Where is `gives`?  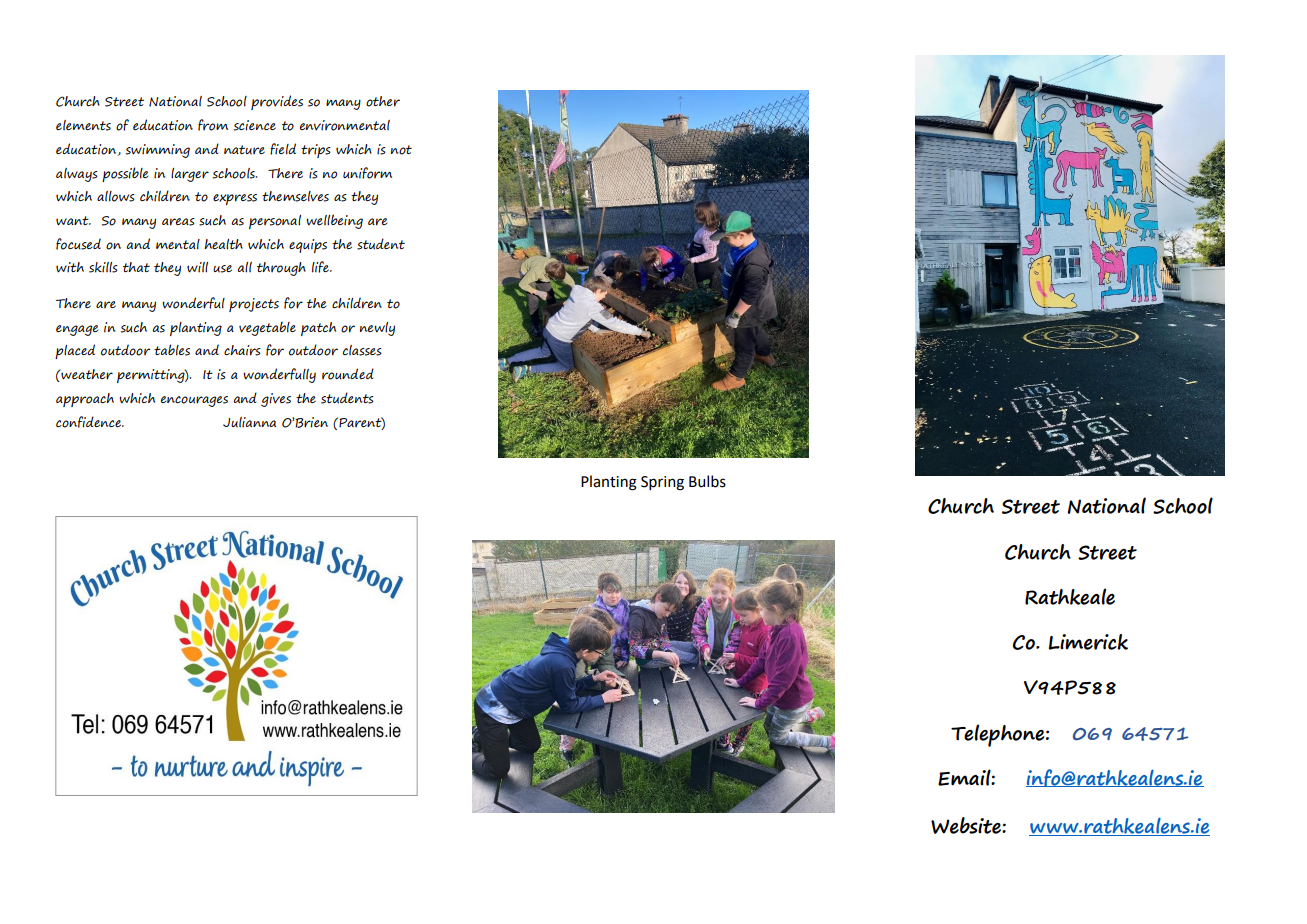 gives is located at coordinates (276, 400).
